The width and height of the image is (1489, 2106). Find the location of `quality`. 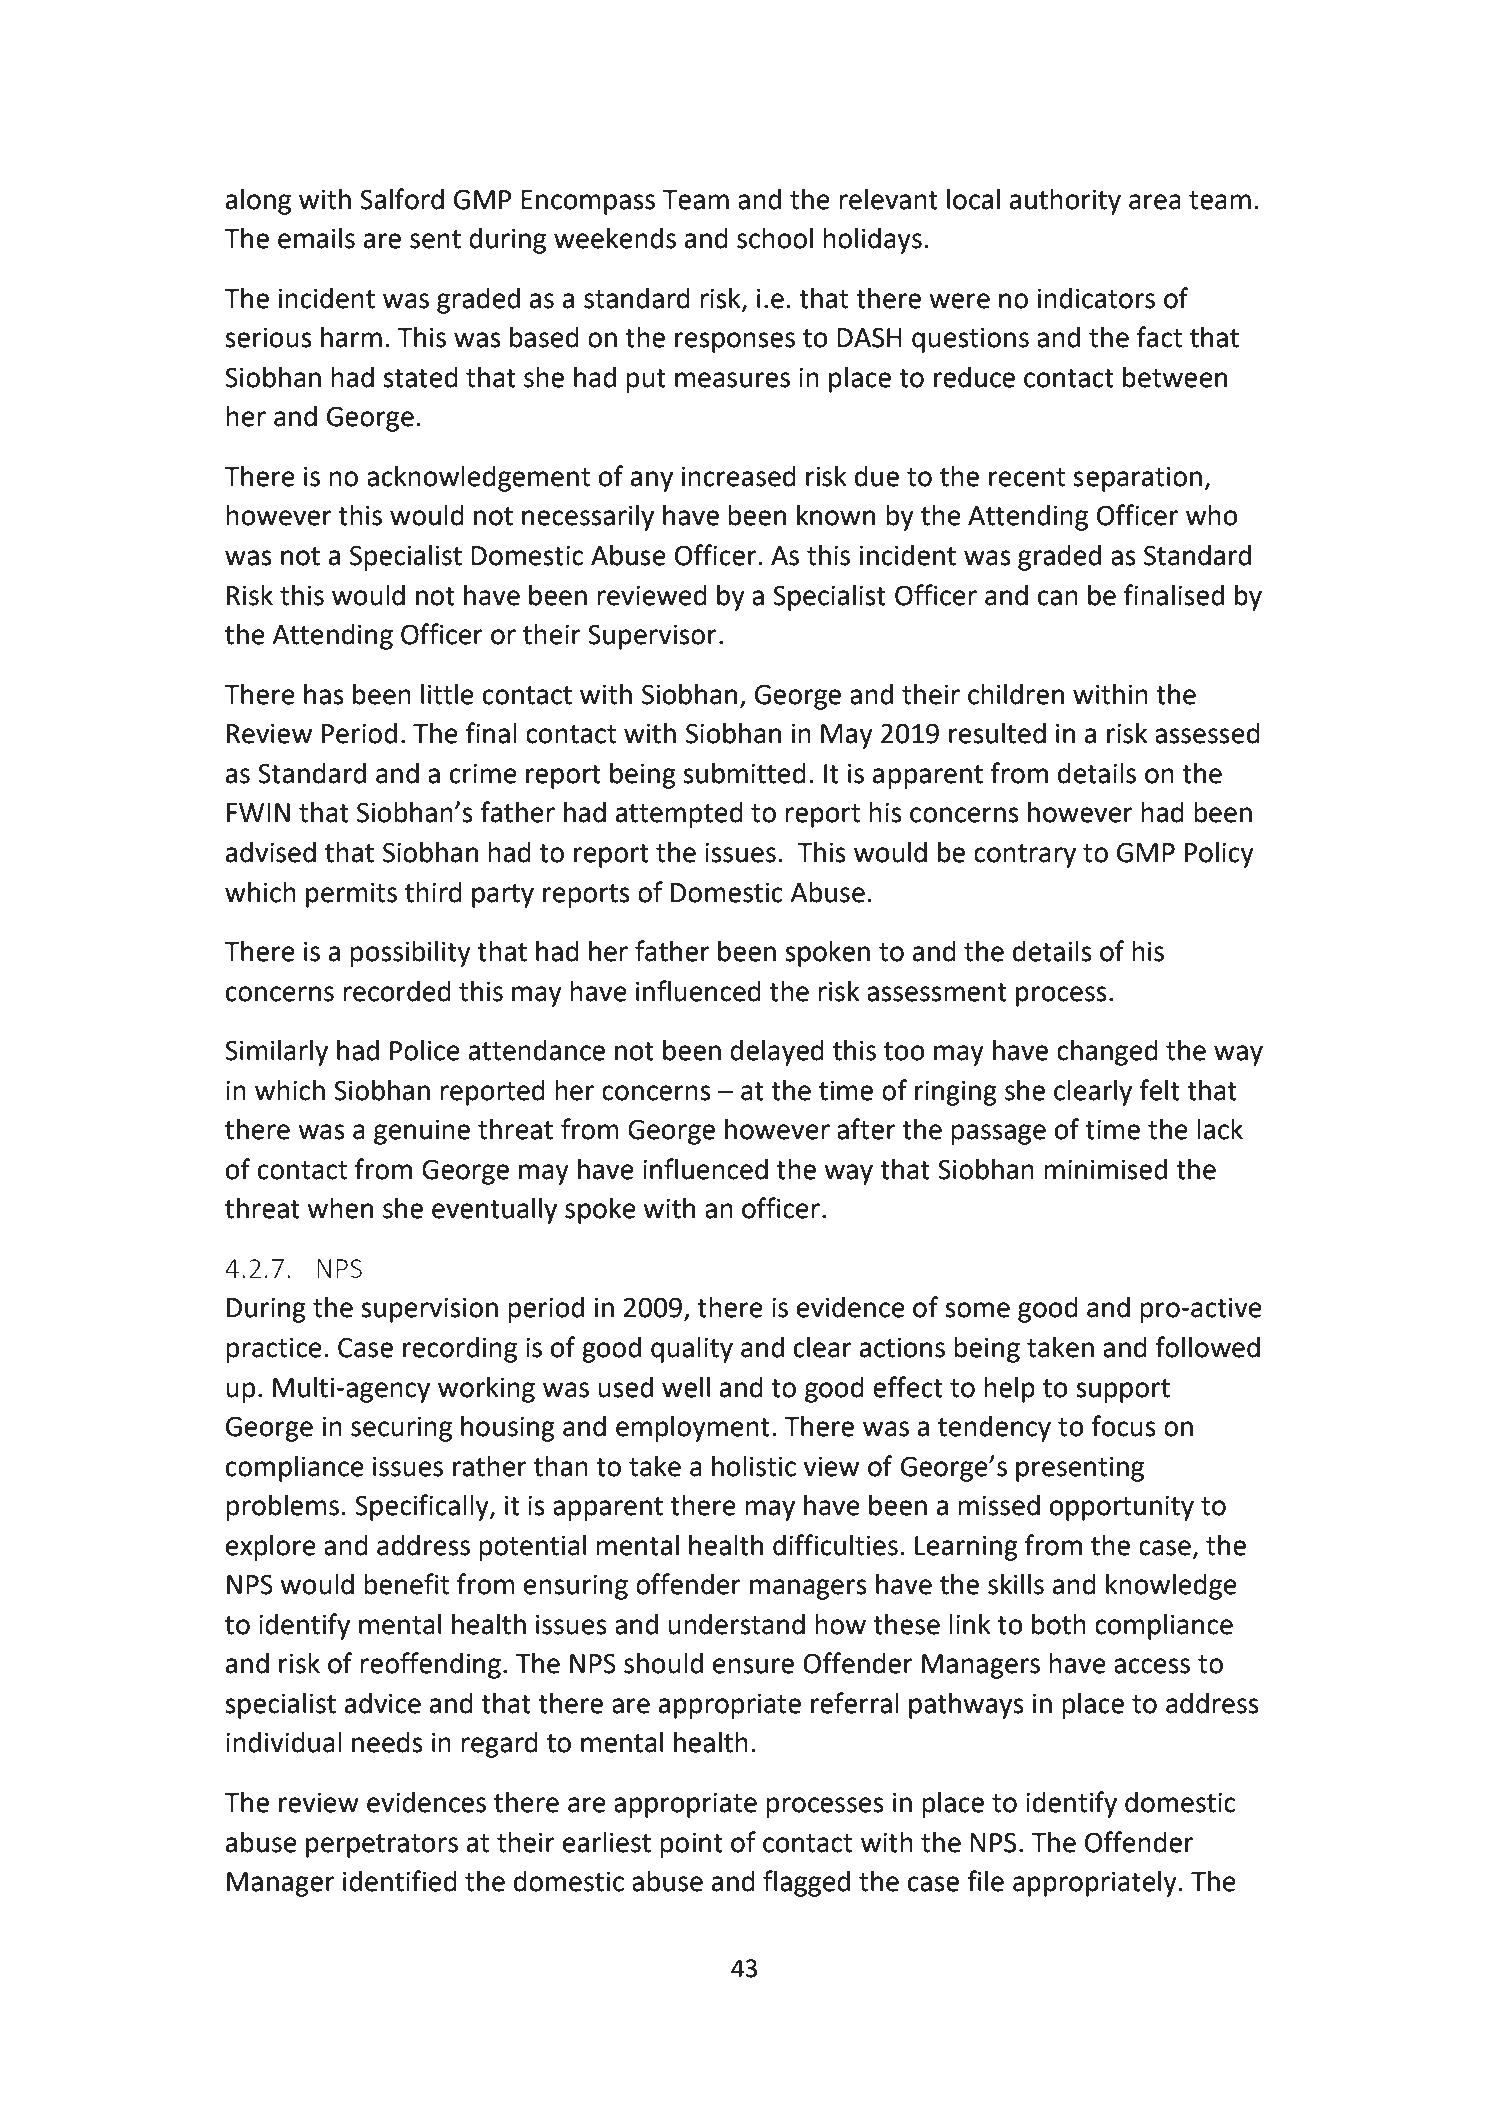

quality is located at coordinates (692, 1350).
